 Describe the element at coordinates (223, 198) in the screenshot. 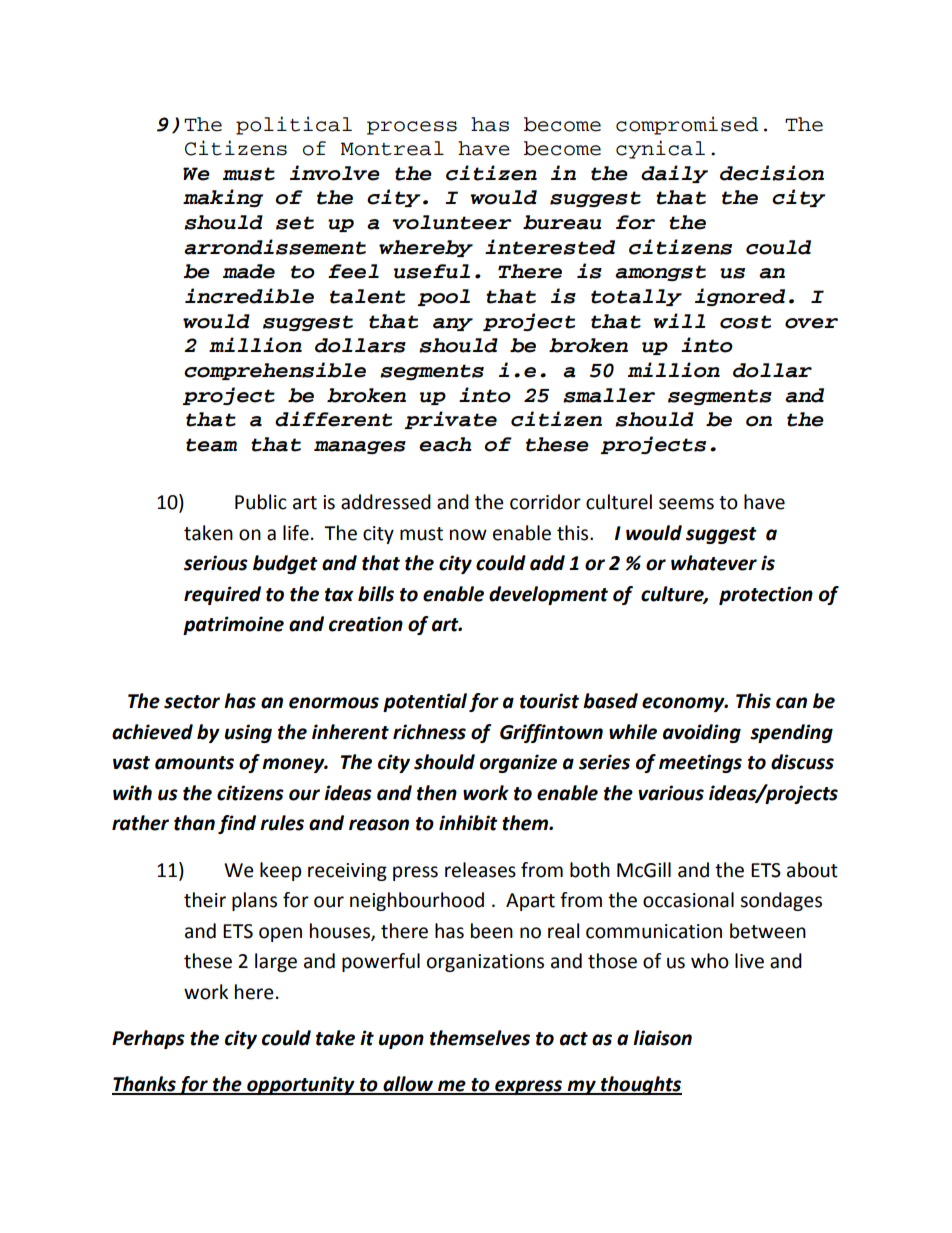

I see `making` at that location.
